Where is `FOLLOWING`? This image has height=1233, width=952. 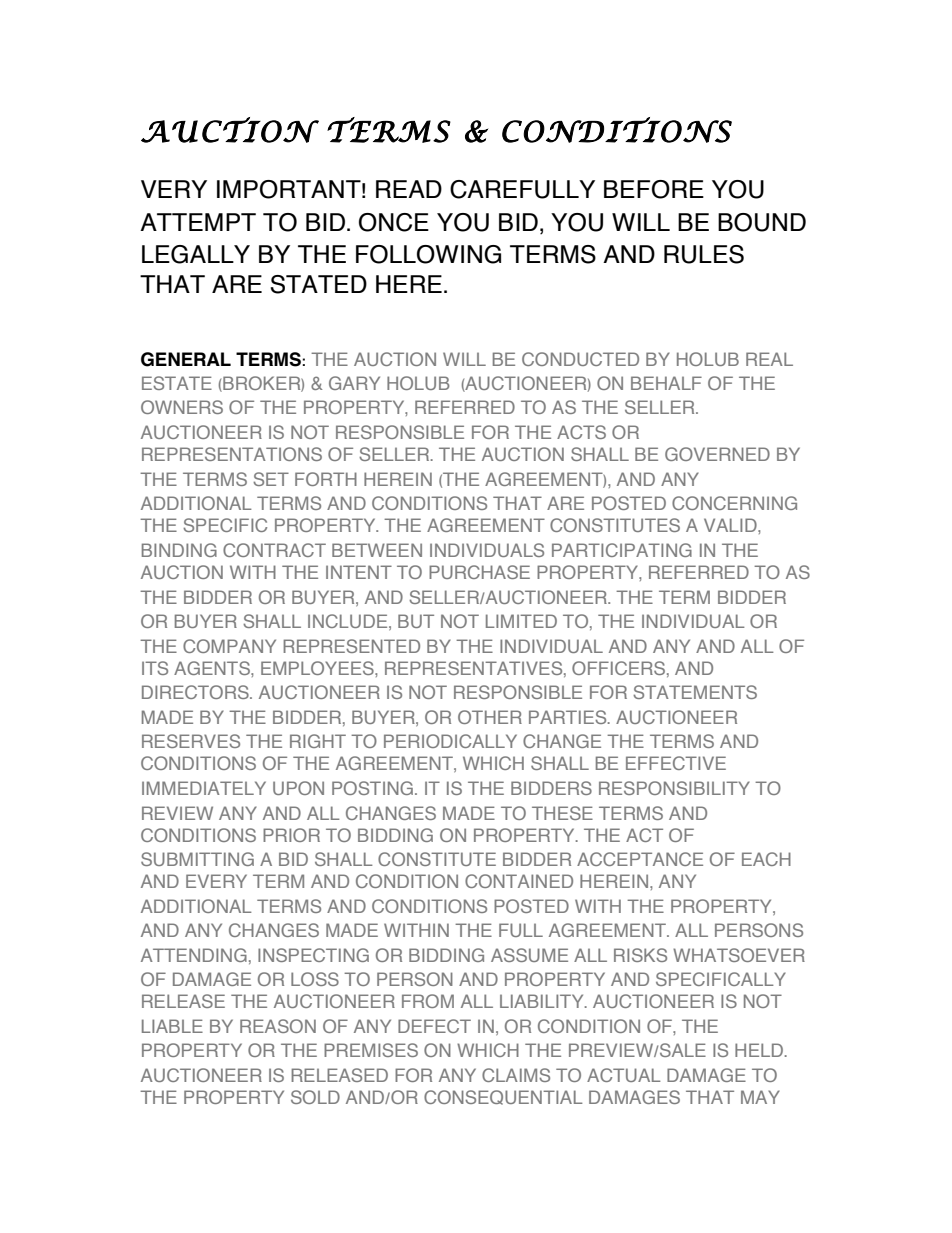
FOLLOWING is located at coordinates (428, 254).
